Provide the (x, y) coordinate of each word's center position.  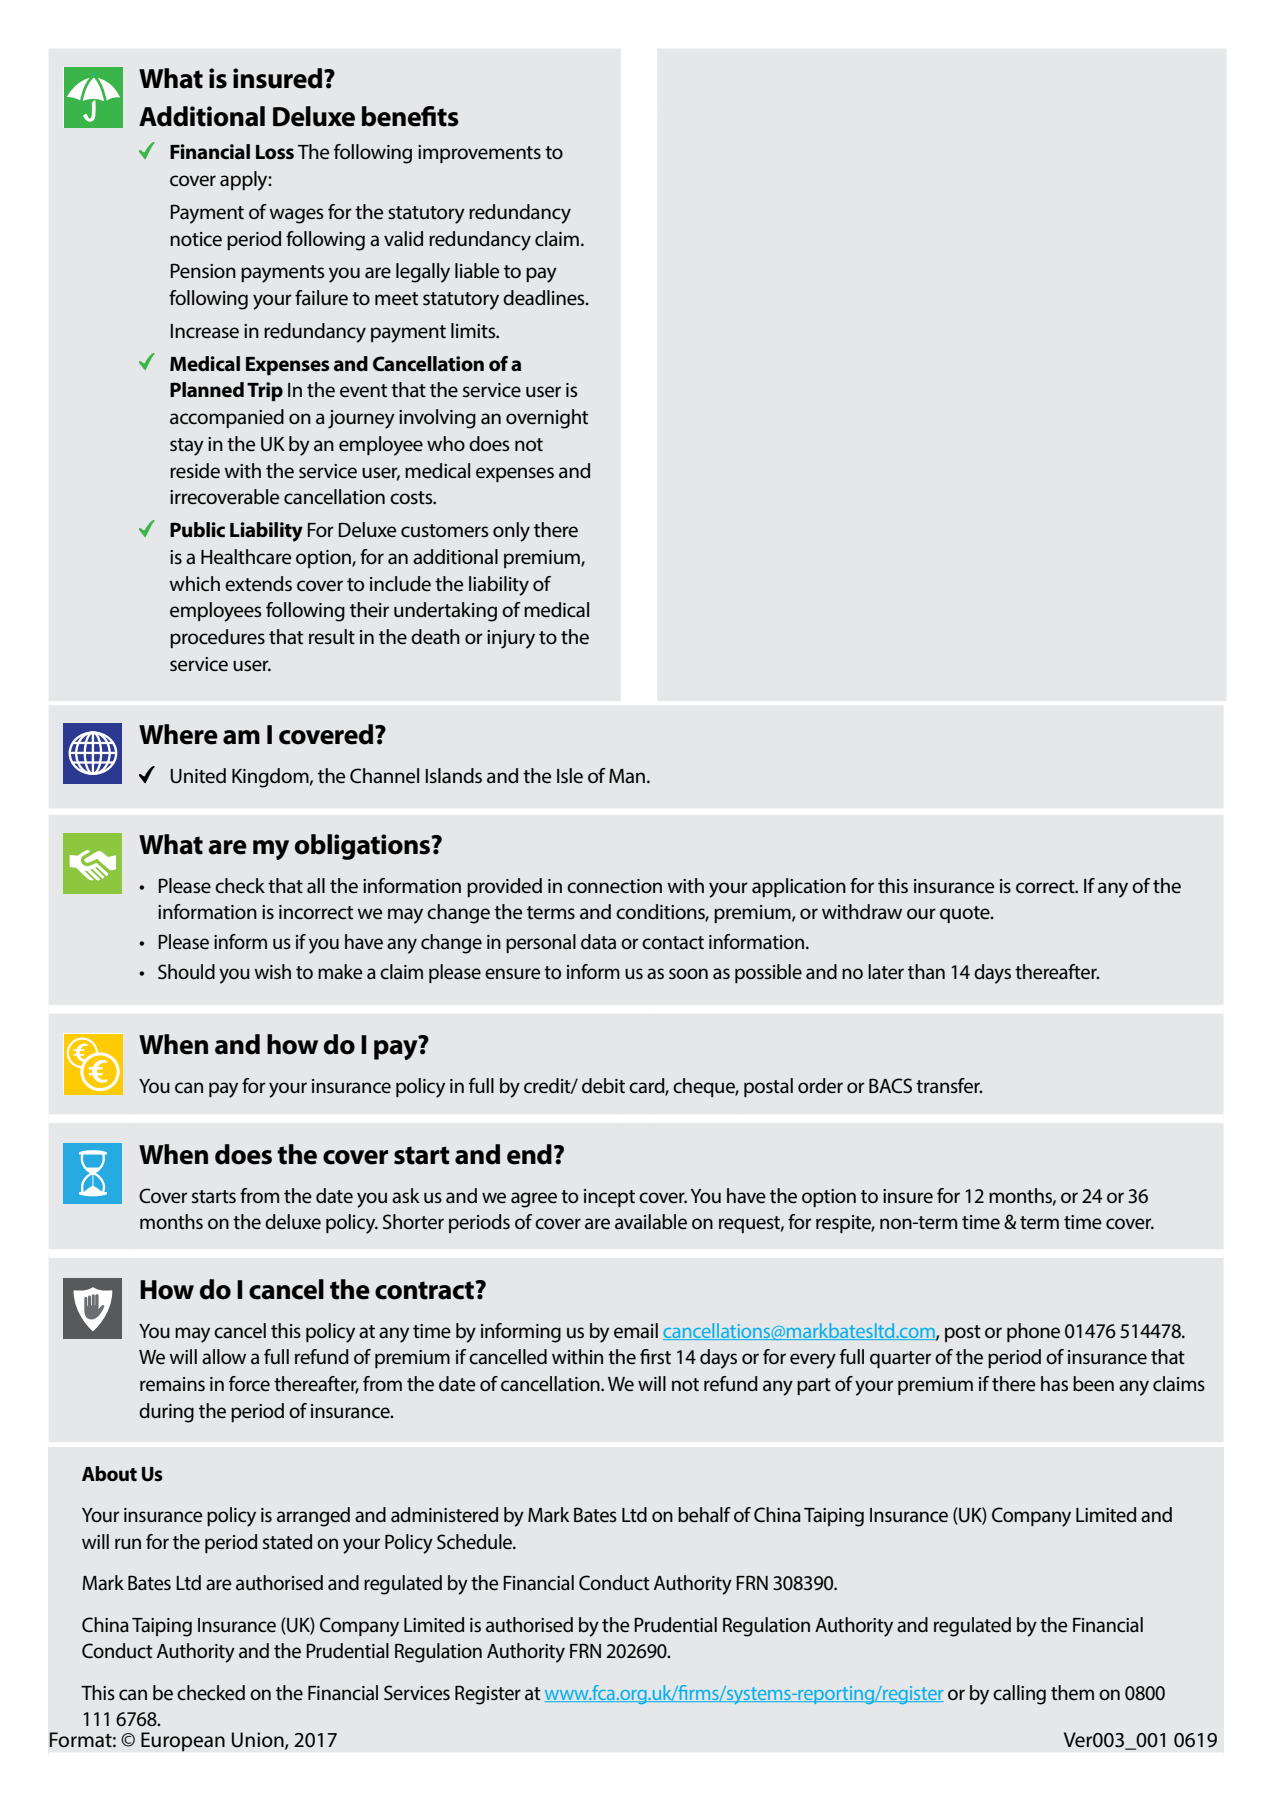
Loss (275, 152)
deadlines (545, 298)
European (183, 1742)
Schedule (476, 1542)
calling (1019, 1695)
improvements (479, 154)
